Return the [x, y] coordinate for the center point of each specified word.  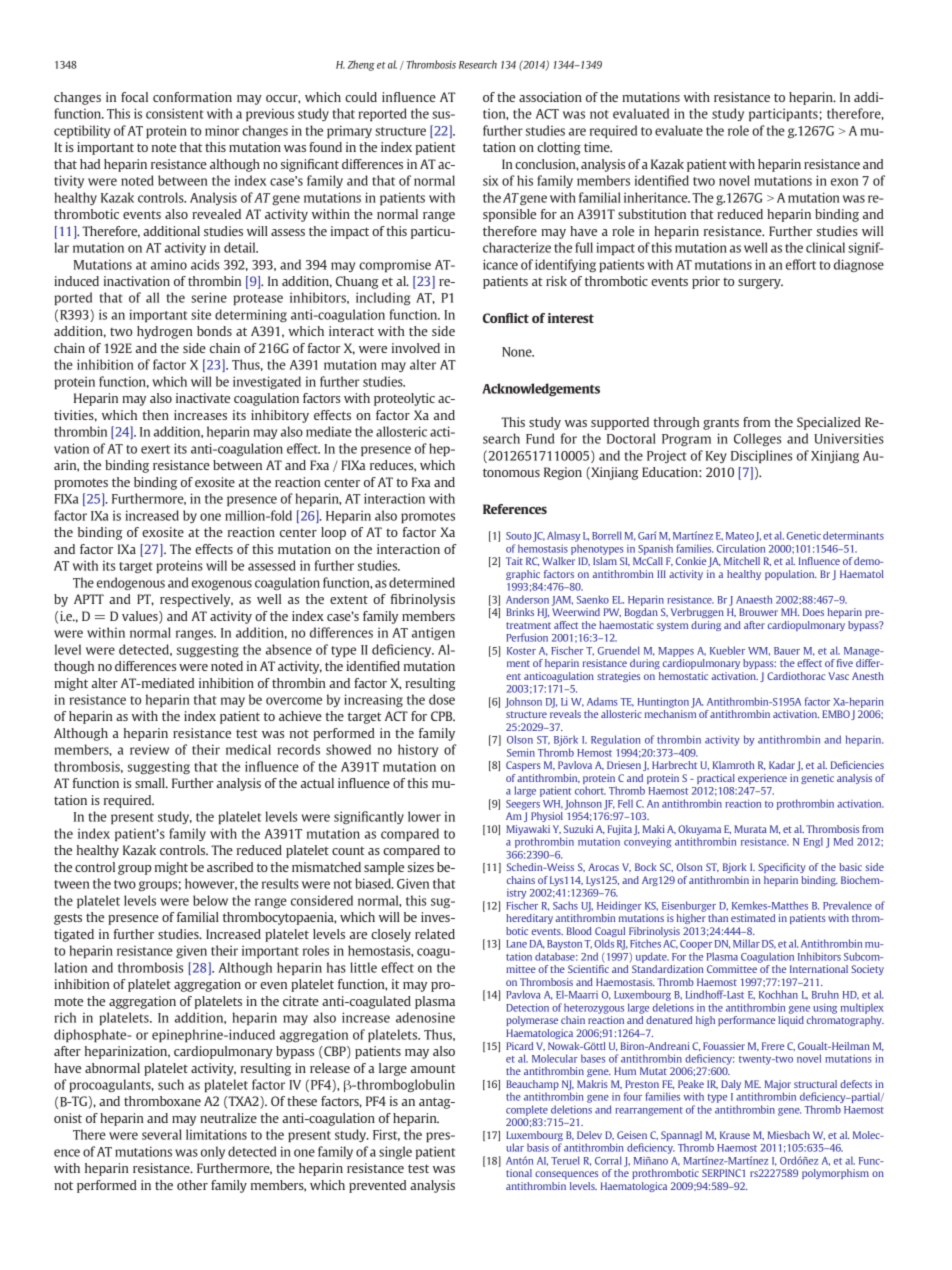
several [162, 1134]
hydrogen [165, 332]
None [518, 352]
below [210, 900]
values [141, 617]
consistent [175, 113]
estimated [753, 918]
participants [784, 114]
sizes [421, 867]
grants [721, 424]
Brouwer [758, 612]
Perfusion [527, 637]
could [361, 97]
